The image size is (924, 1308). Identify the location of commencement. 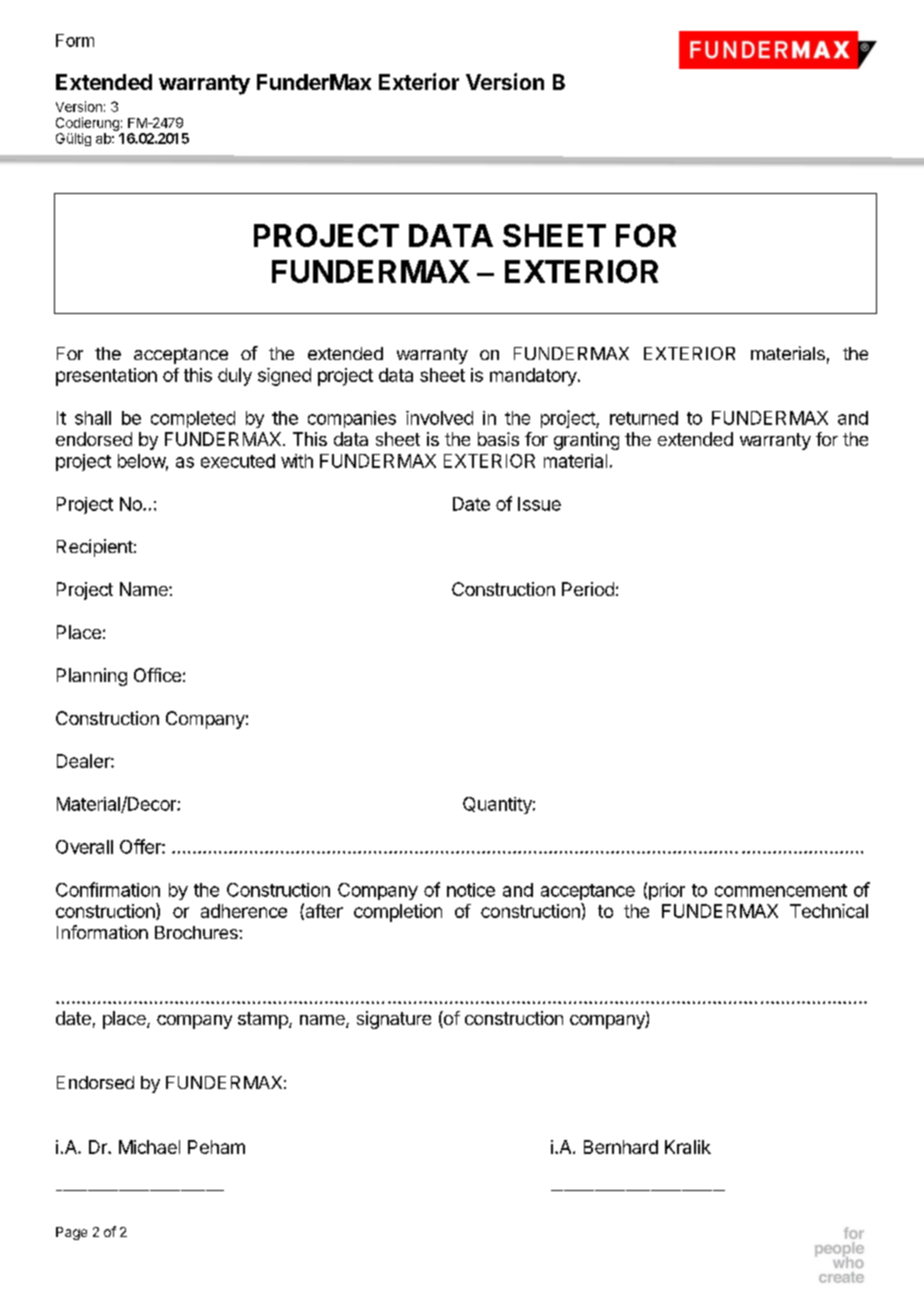
(781, 890).
